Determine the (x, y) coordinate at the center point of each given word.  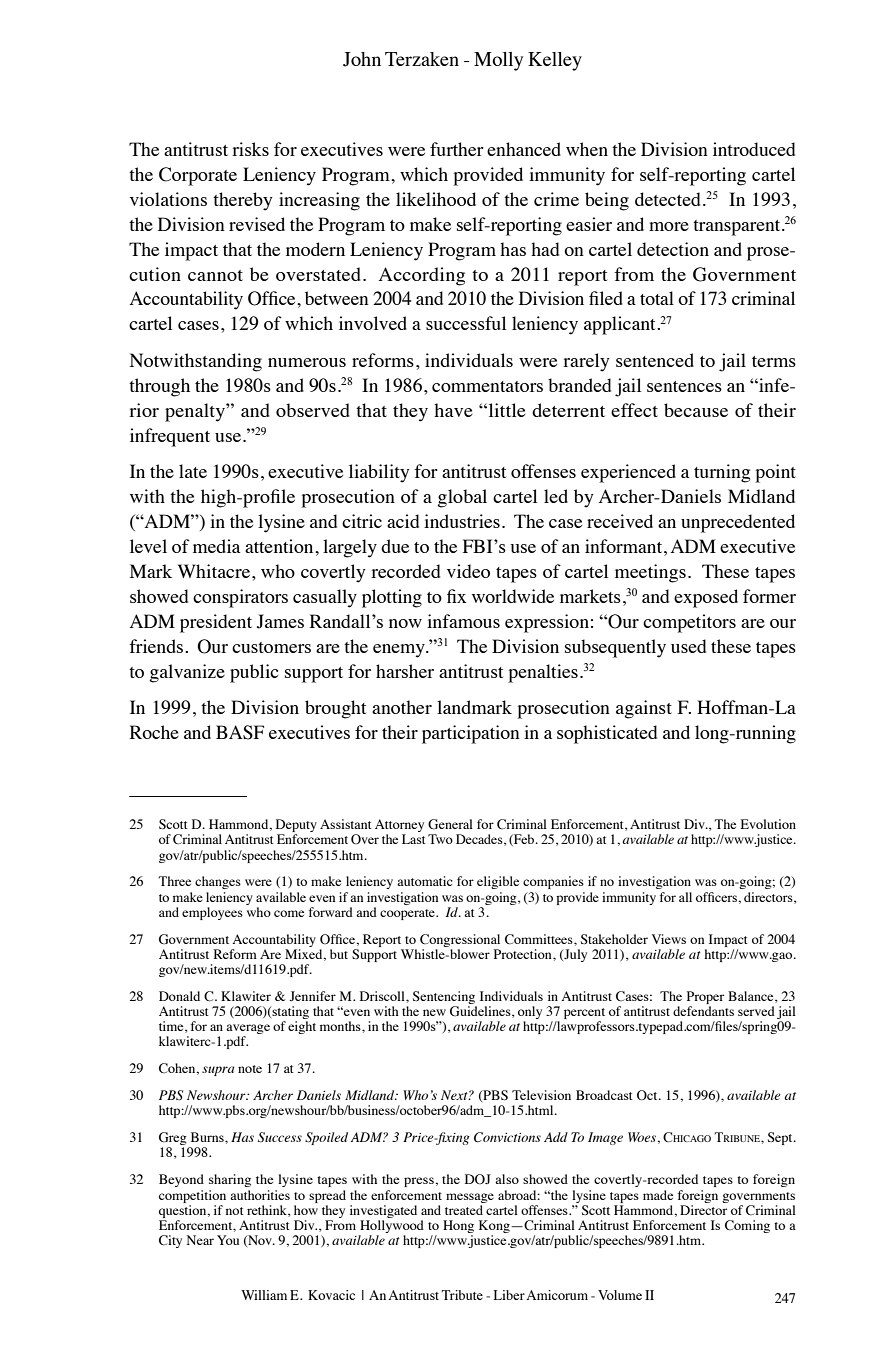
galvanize (187, 673)
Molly (498, 61)
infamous (463, 621)
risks (250, 149)
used (688, 646)
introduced (754, 149)
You (228, 1240)
